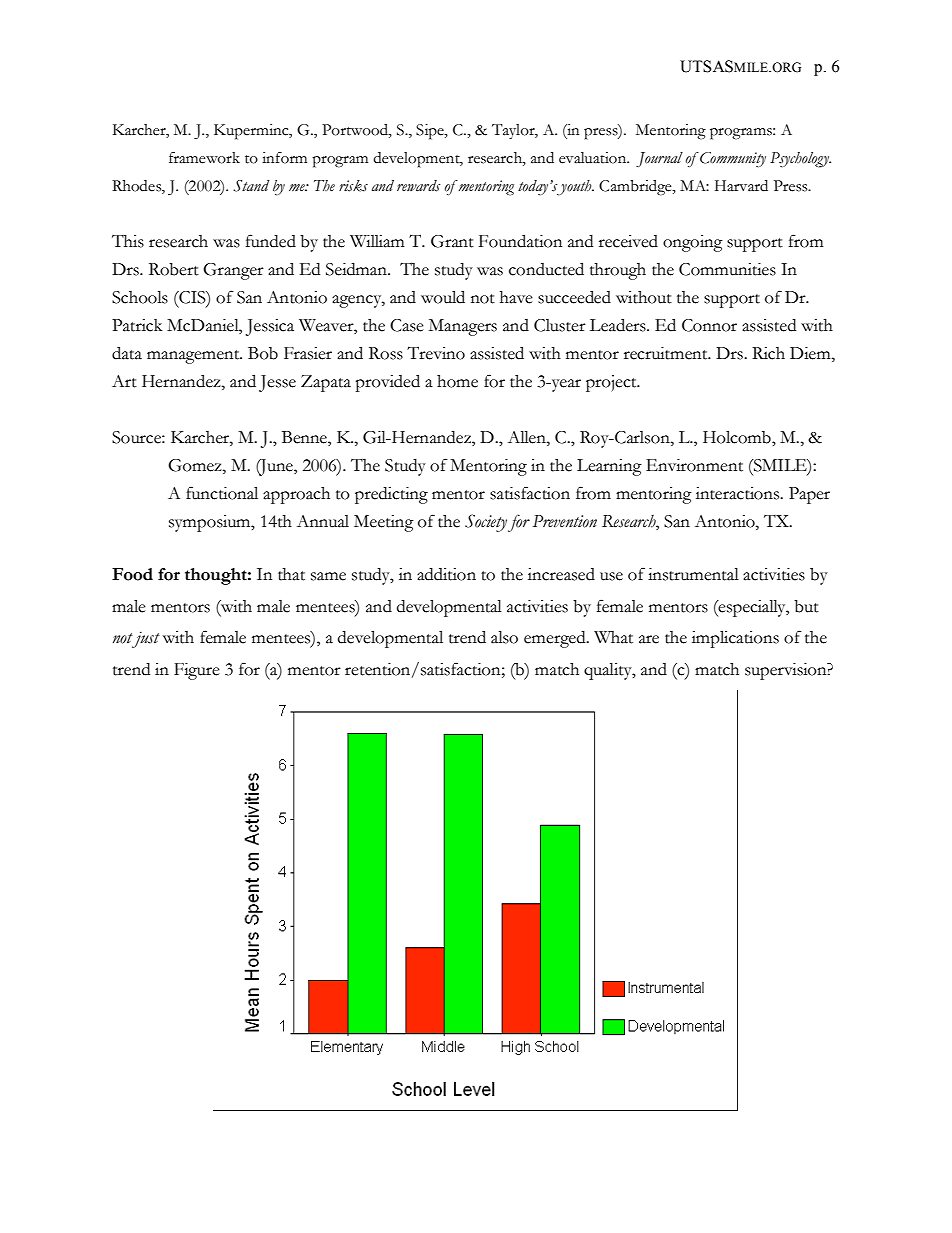  Describe the element at coordinates (204, 158) in the document. I see `framework` at that location.
